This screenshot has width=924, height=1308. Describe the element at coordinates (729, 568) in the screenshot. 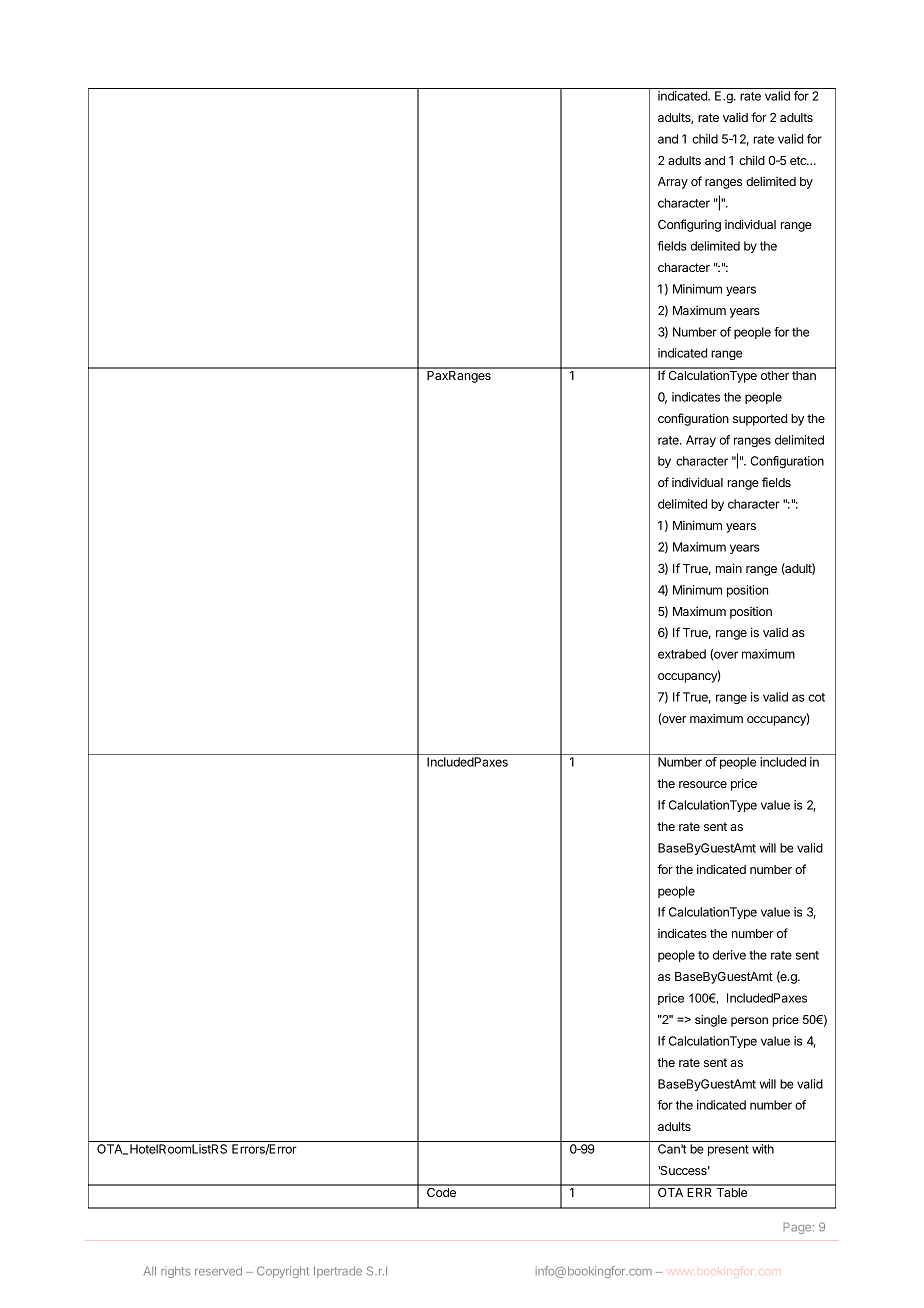

I see `main` at that location.
